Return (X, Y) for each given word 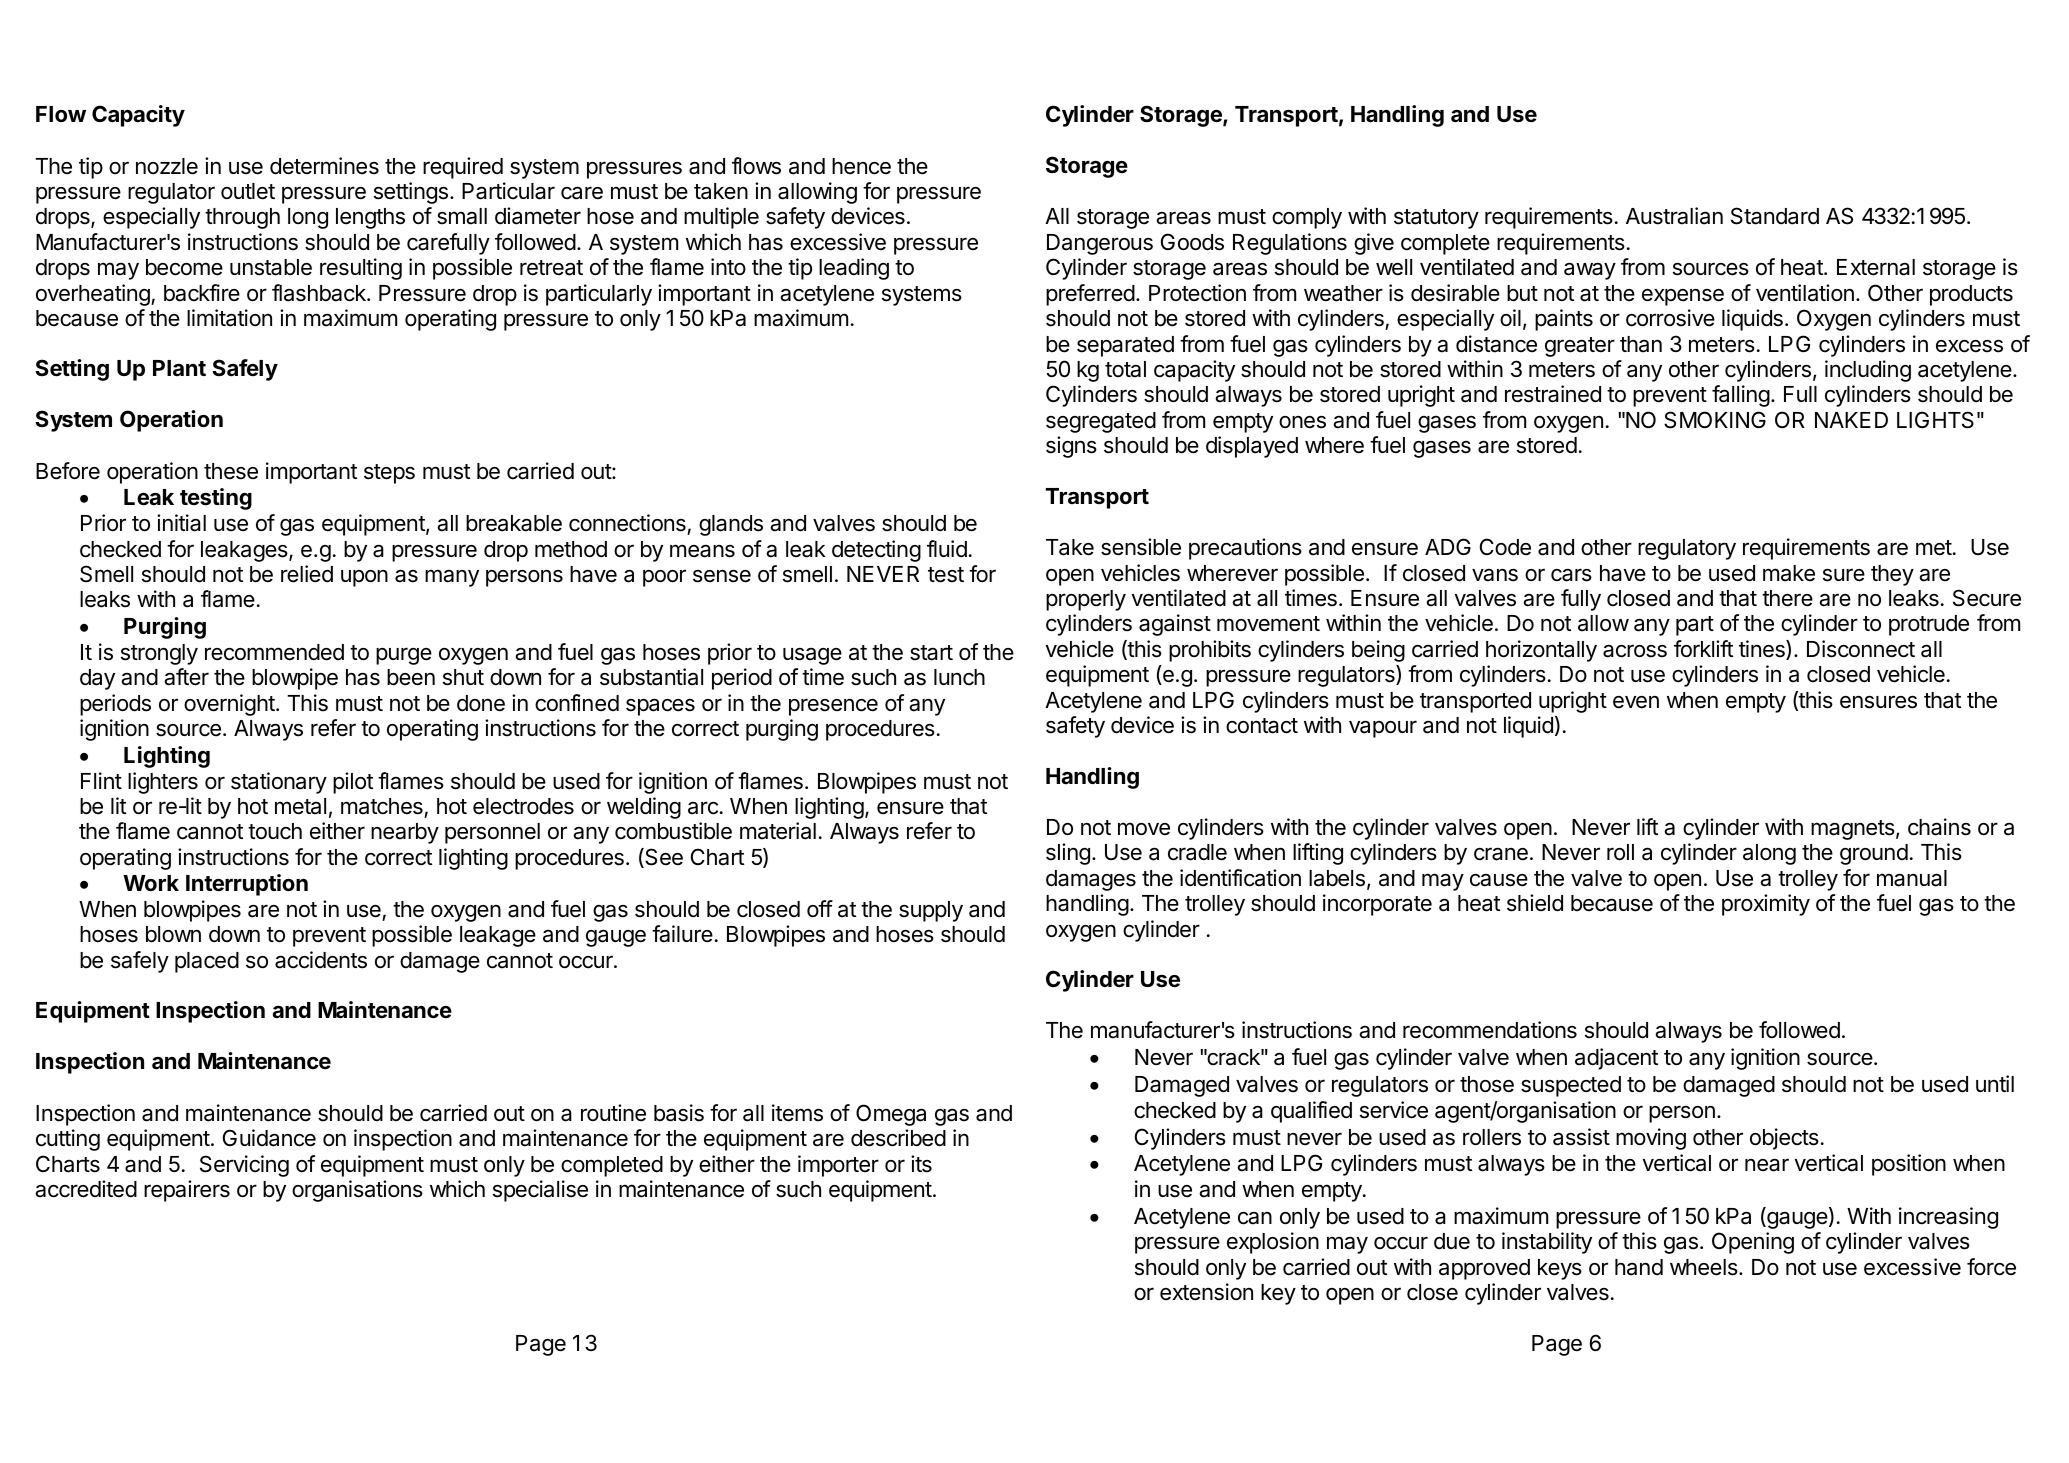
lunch (959, 677)
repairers (187, 1191)
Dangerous (1100, 244)
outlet (248, 191)
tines (1763, 650)
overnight (230, 705)
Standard (1775, 216)
